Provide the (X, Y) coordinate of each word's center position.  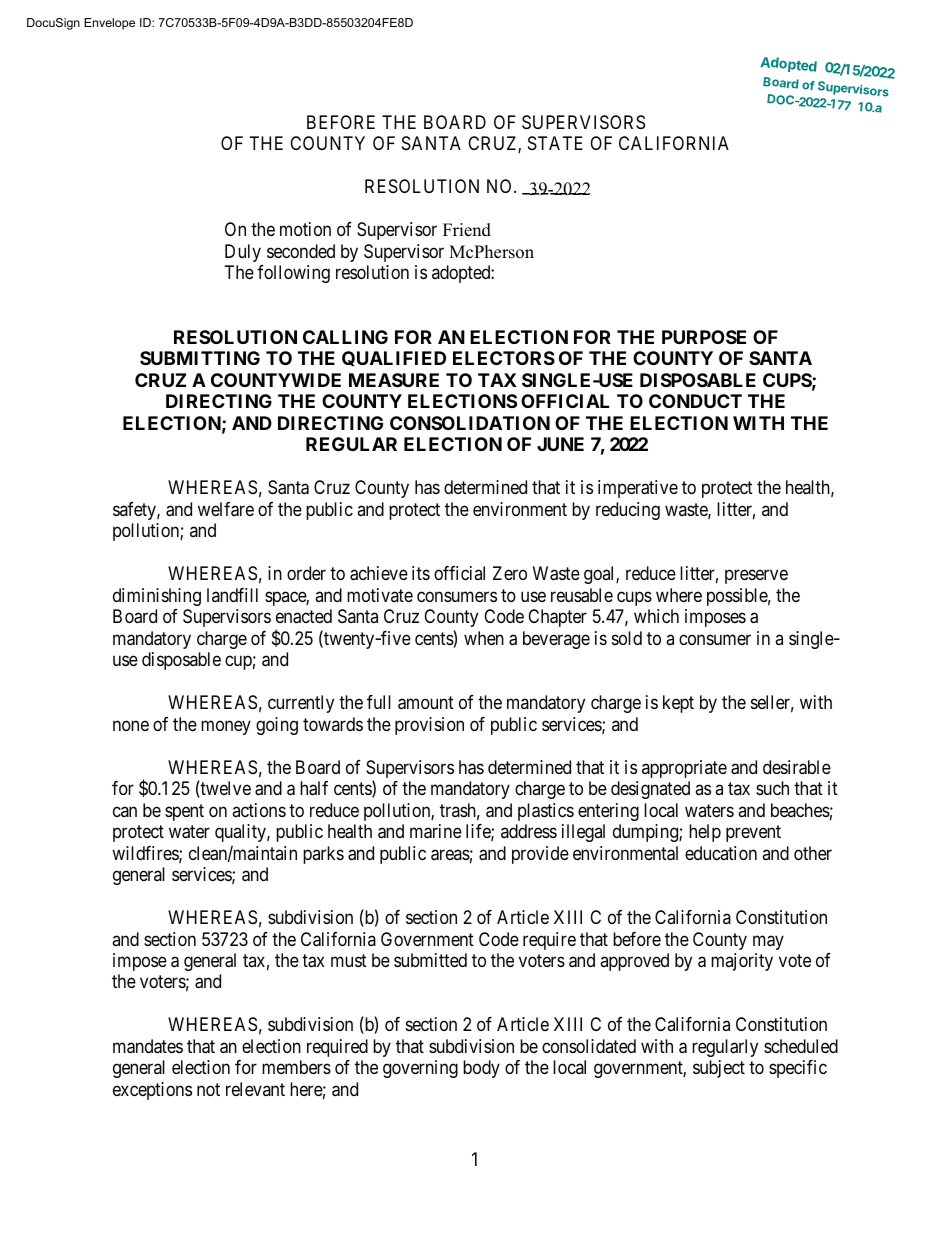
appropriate (684, 769)
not (208, 1089)
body (481, 1069)
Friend (467, 230)
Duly (243, 253)
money (226, 727)
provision (429, 726)
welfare (226, 509)
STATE (555, 143)
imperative (638, 489)
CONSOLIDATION (470, 423)
